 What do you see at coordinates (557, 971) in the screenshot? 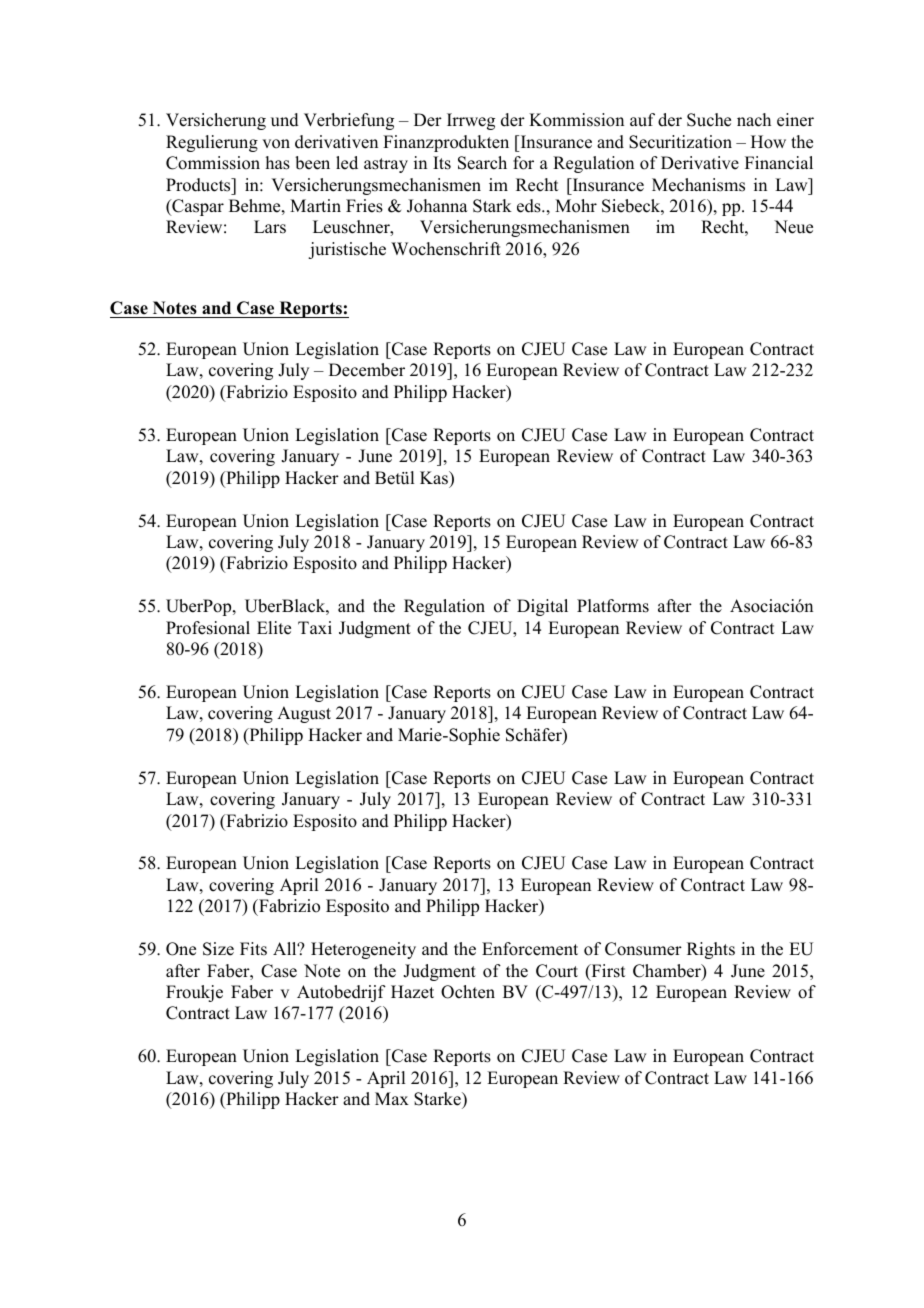
I see `Court` at bounding box center [557, 971].
